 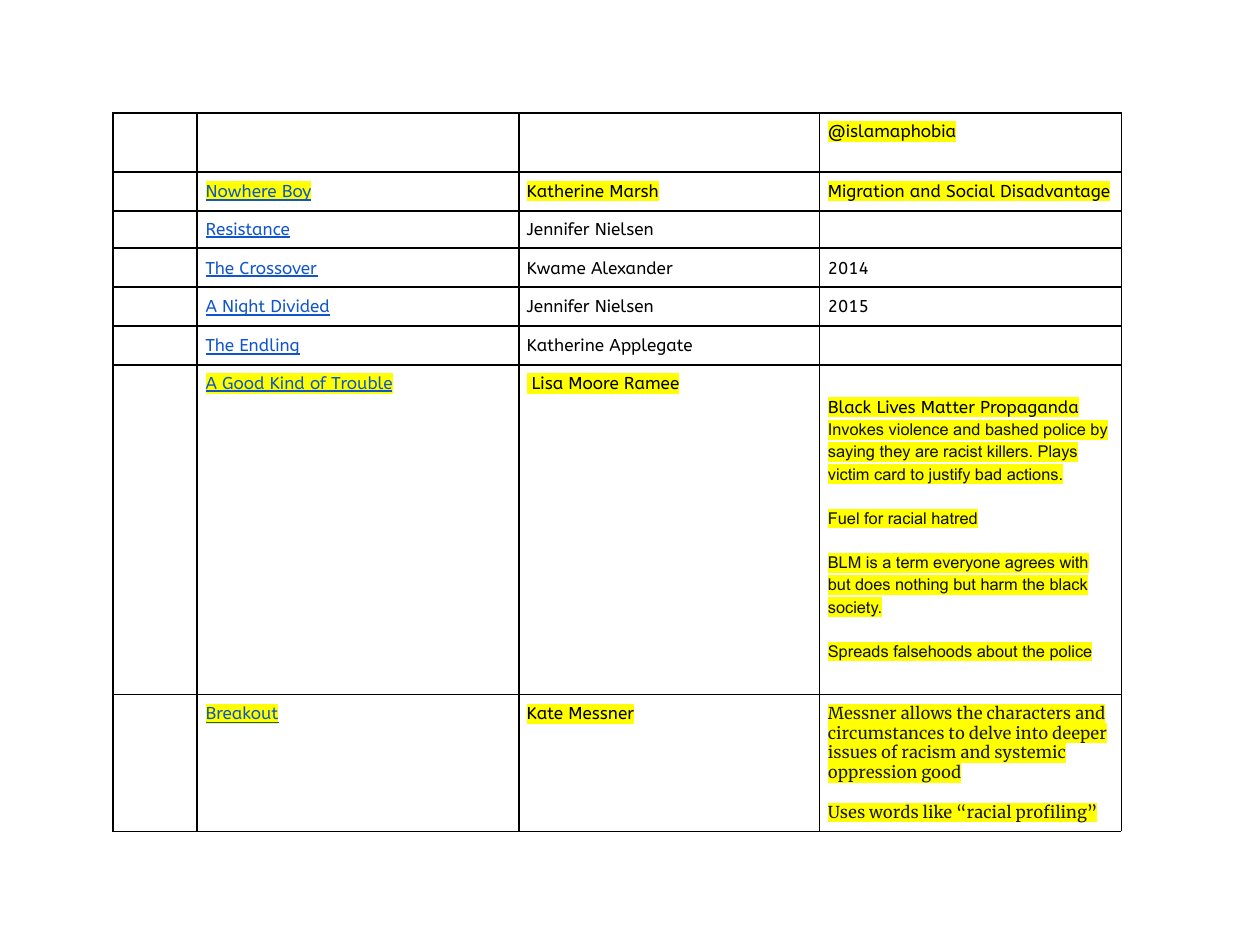 I want to click on card, so click(x=889, y=474).
